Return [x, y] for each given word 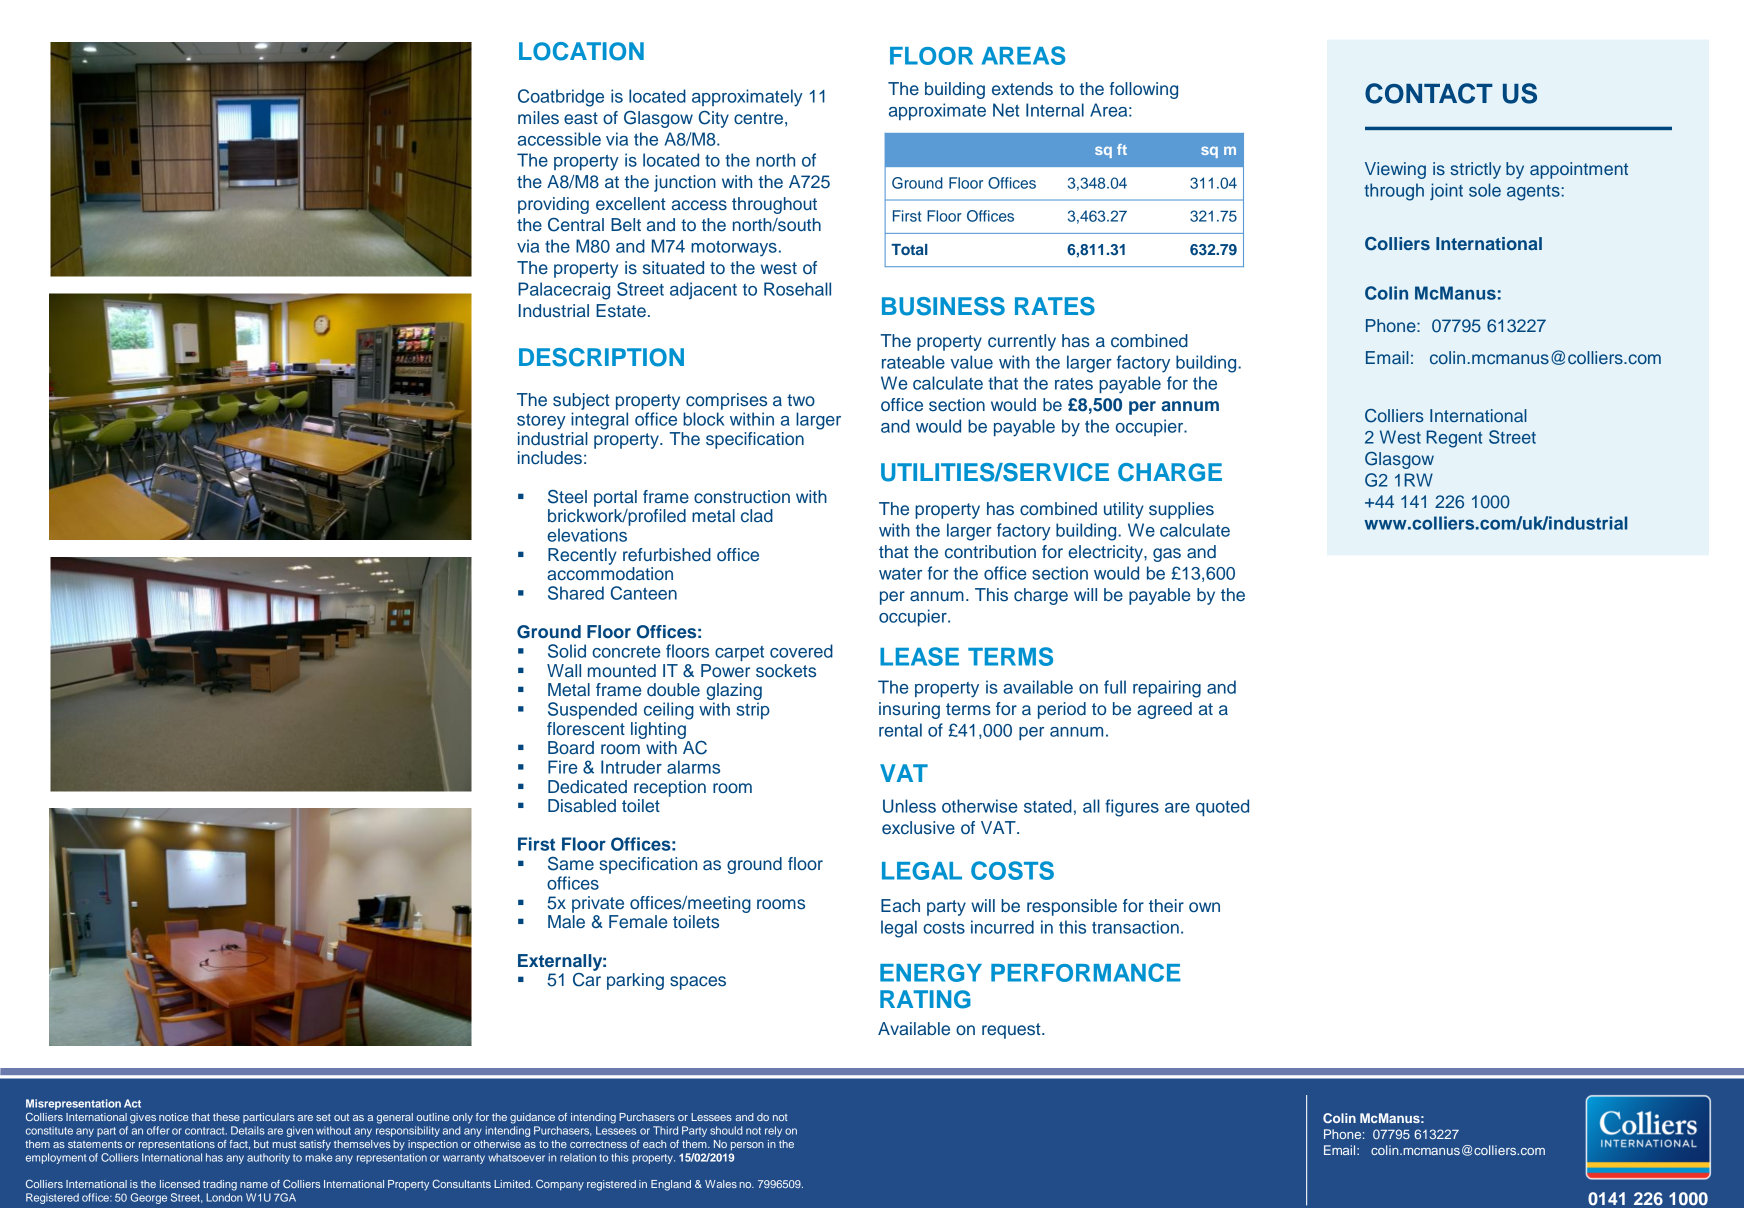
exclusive [918, 828]
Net [1006, 110]
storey [541, 422]
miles [538, 117]
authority [268, 1158]
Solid [567, 651]
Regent [1454, 439]
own [1204, 907]
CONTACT [1429, 93]
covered [801, 651]
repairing [1167, 689]
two [801, 400]
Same [571, 864]
